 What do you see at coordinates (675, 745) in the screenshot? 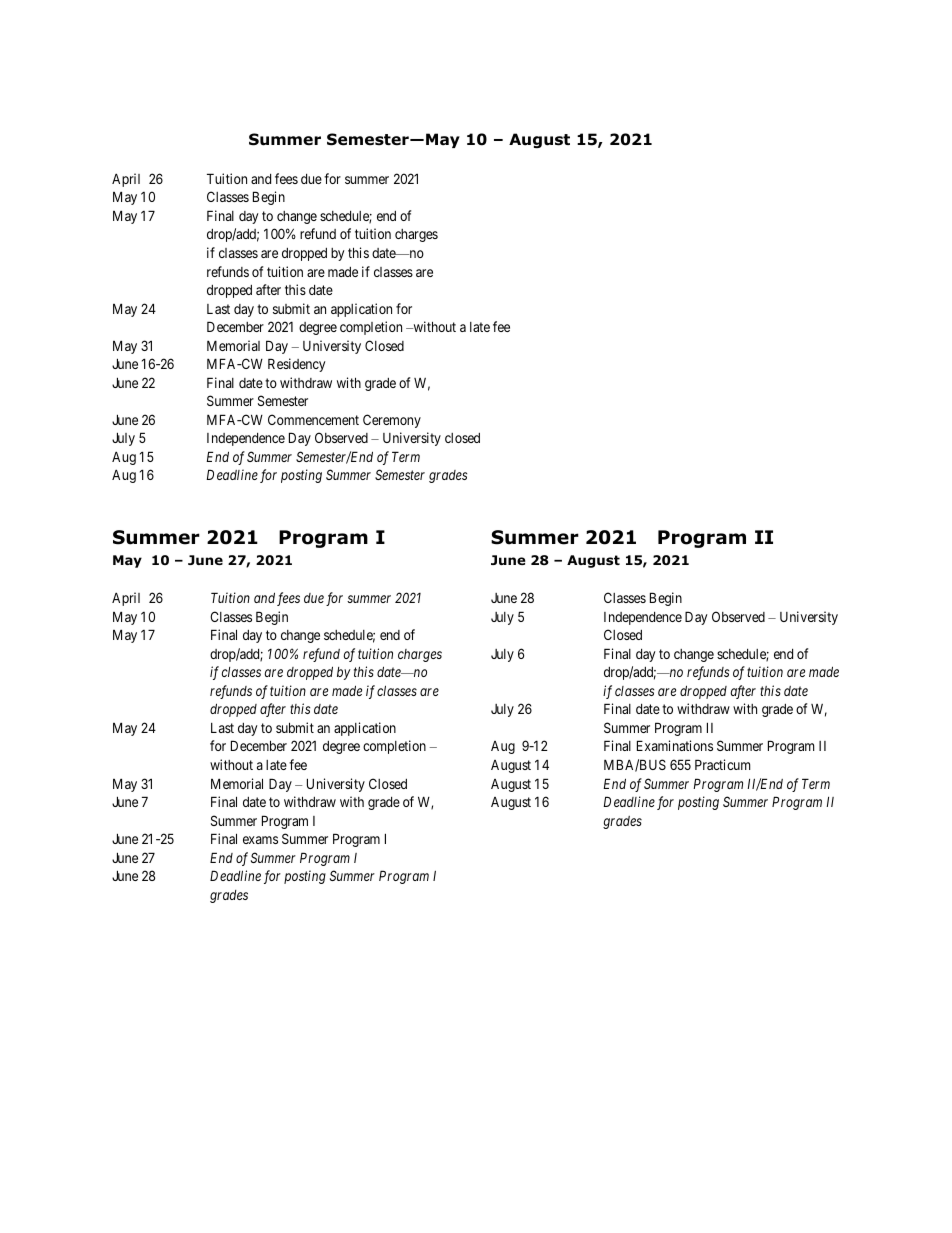
I see `Examinations` at bounding box center [675, 745].
